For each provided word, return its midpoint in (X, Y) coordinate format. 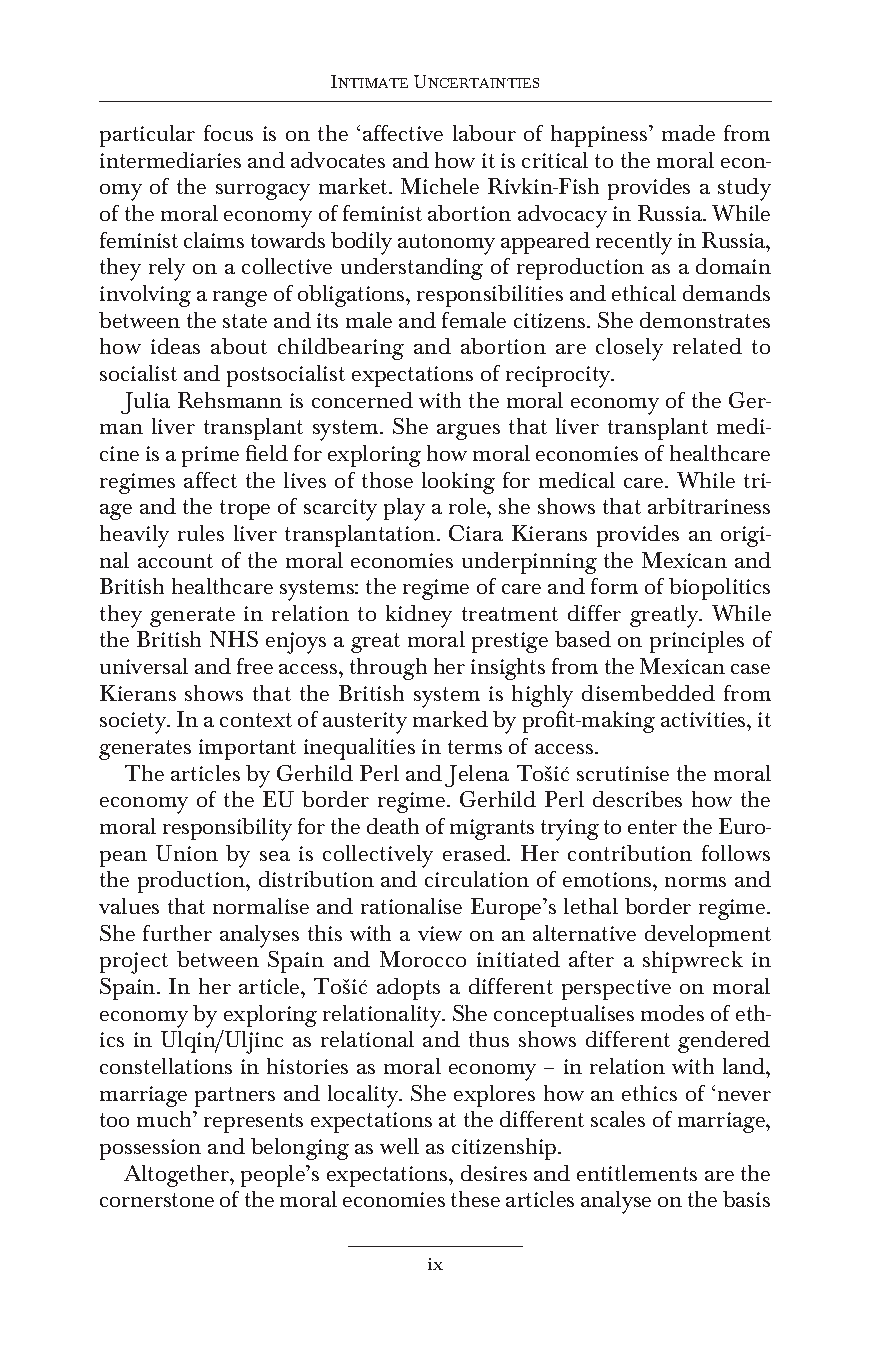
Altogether (177, 1176)
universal (144, 666)
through (388, 669)
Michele (440, 186)
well (399, 1146)
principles (697, 642)
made (688, 133)
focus (228, 133)
